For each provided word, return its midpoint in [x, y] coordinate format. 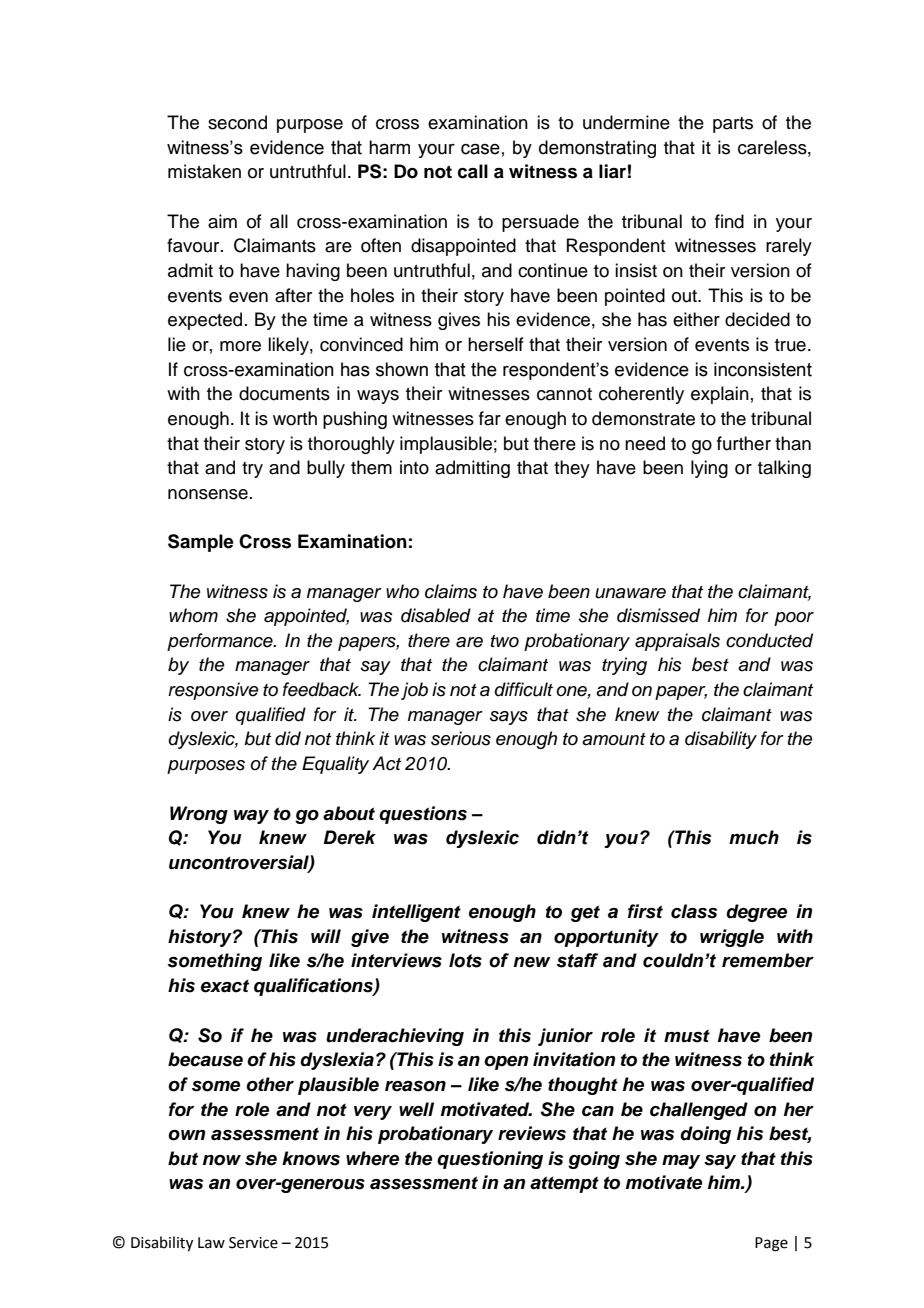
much [754, 837]
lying [709, 469]
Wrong [199, 815]
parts [733, 125]
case [480, 149]
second [237, 122]
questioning [490, 1160]
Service [253, 1243]
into [414, 467]
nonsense [208, 494]
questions [423, 815]
